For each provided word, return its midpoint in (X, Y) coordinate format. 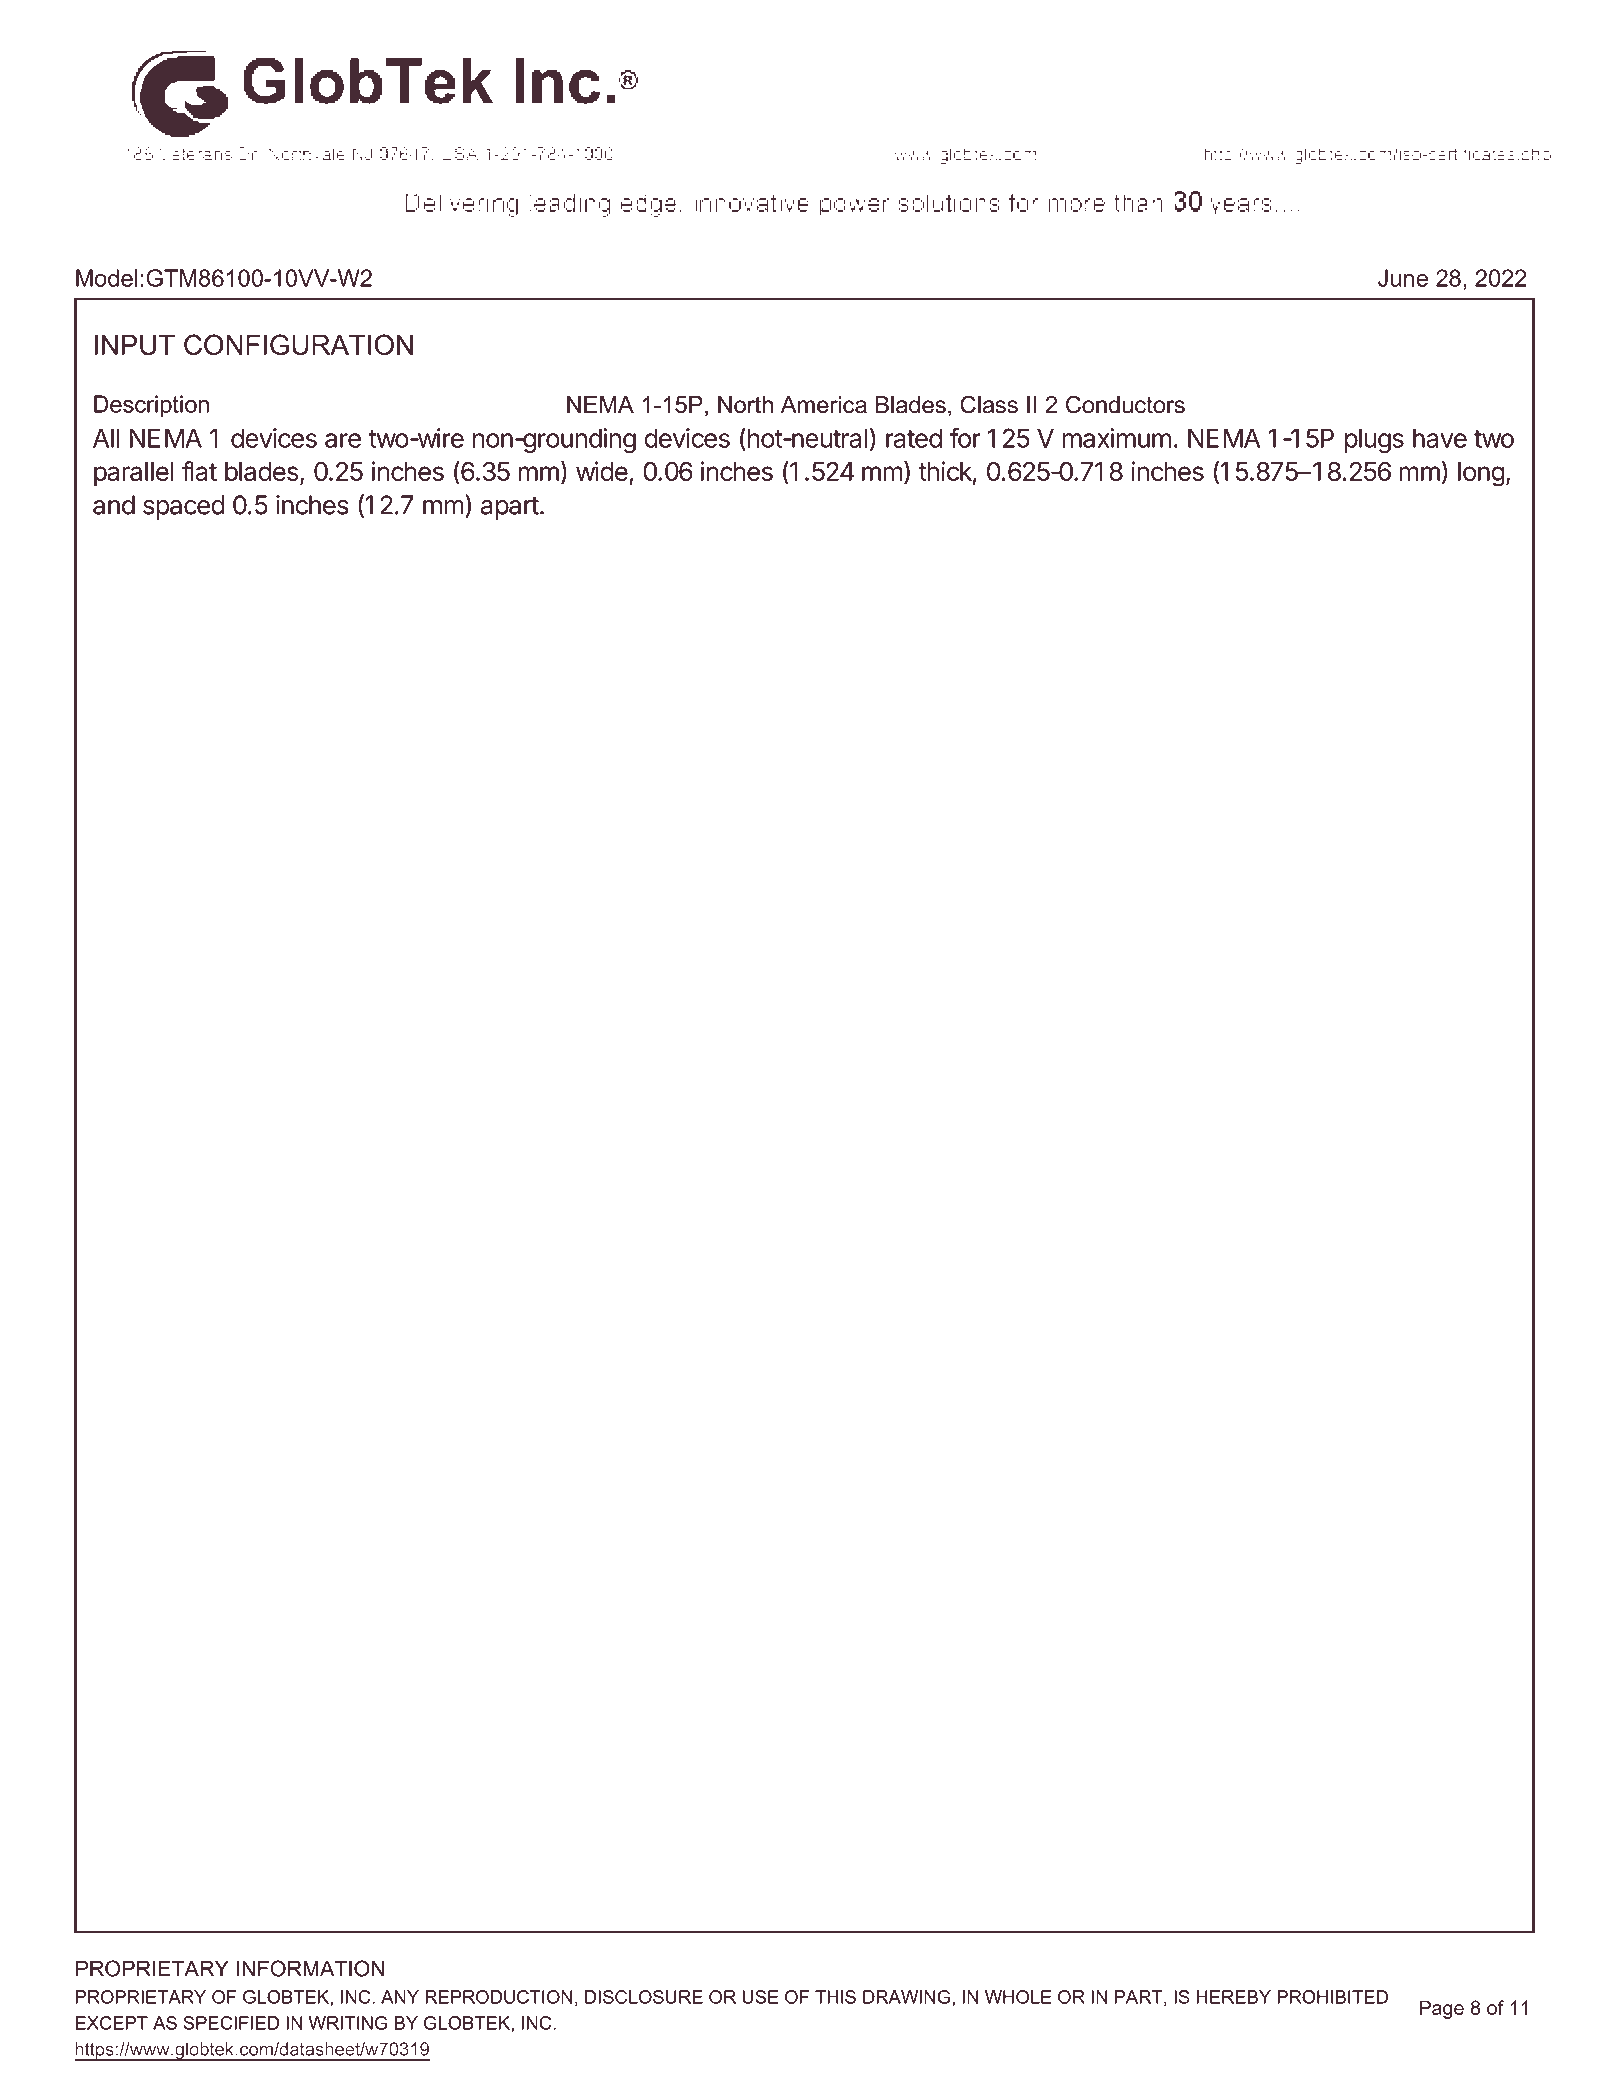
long (1481, 474)
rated (914, 438)
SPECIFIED (231, 2023)
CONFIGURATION (298, 344)
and (114, 505)
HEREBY (1234, 1997)
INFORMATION (310, 1968)
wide (602, 471)
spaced (183, 507)
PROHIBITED (1332, 1997)
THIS (835, 1997)
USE (760, 1997)
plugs (1374, 440)
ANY (400, 1997)
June (1403, 278)
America (824, 405)
